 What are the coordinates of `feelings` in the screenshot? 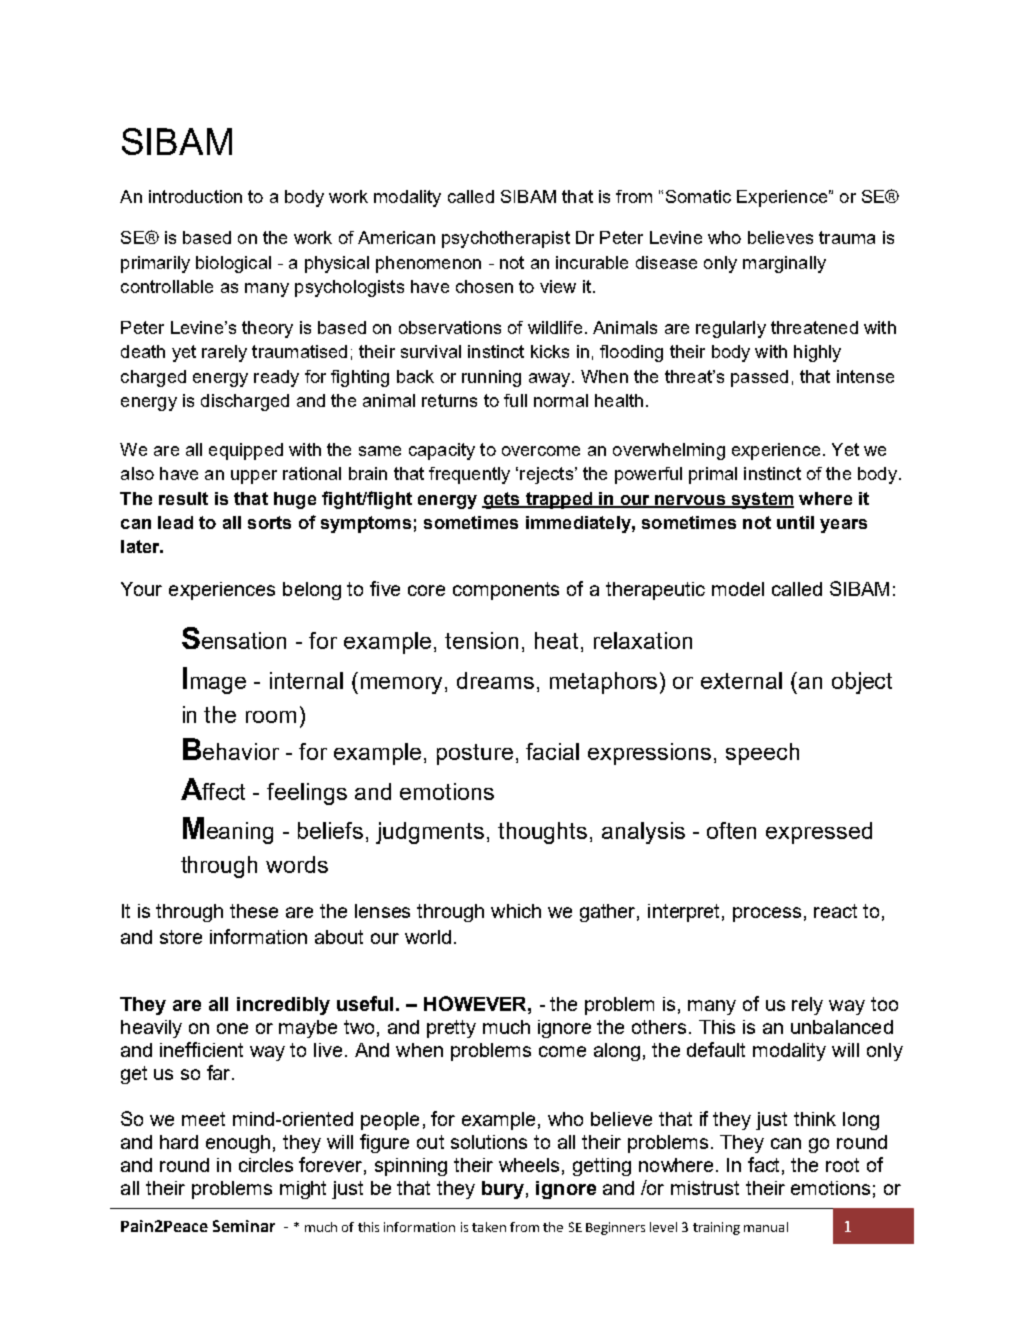 It's located at (307, 794).
